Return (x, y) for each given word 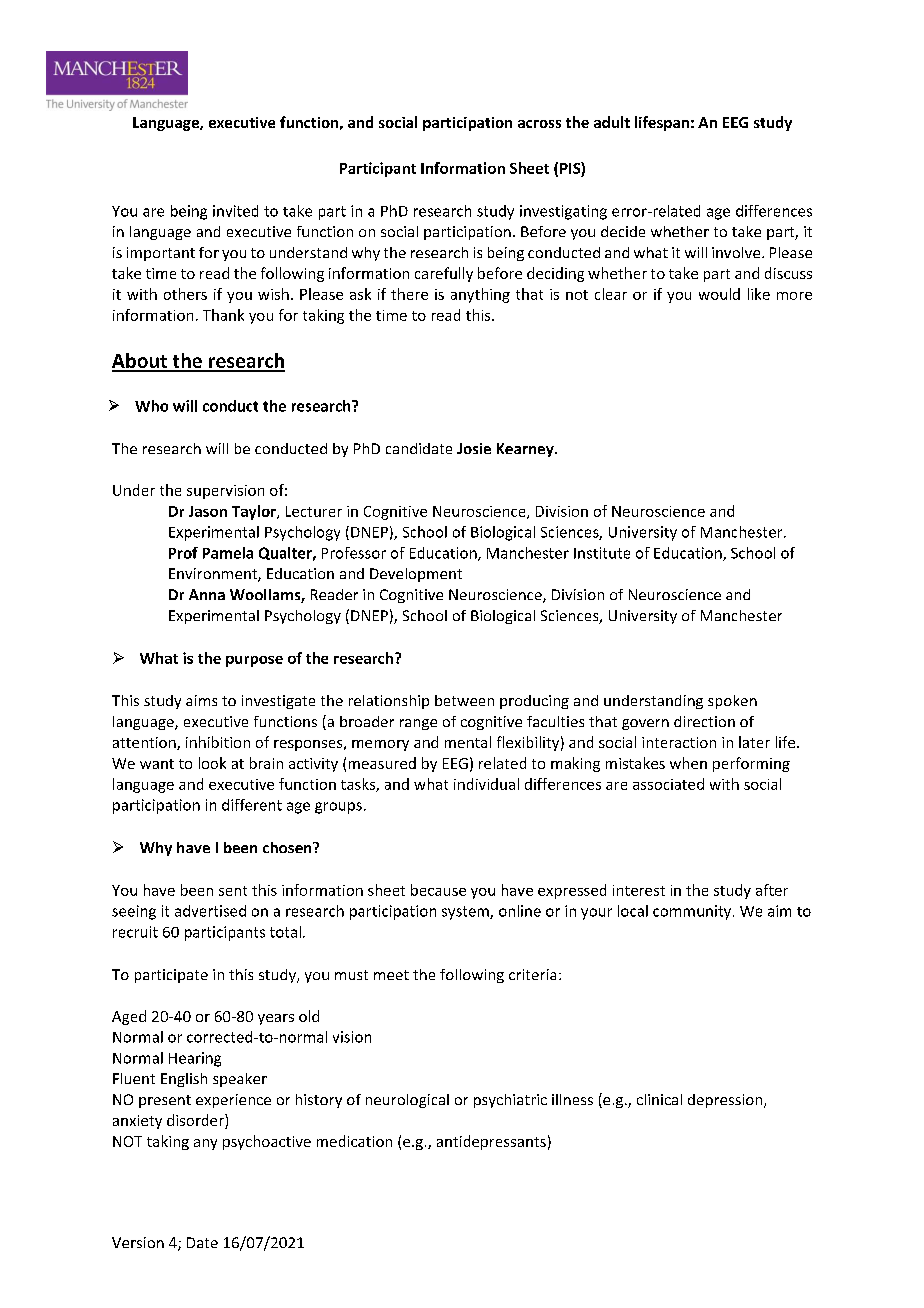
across (539, 124)
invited (235, 211)
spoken (732, 702)
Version (138, 1242)
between (464, 700)
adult (612, 122)
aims (201, 700)
